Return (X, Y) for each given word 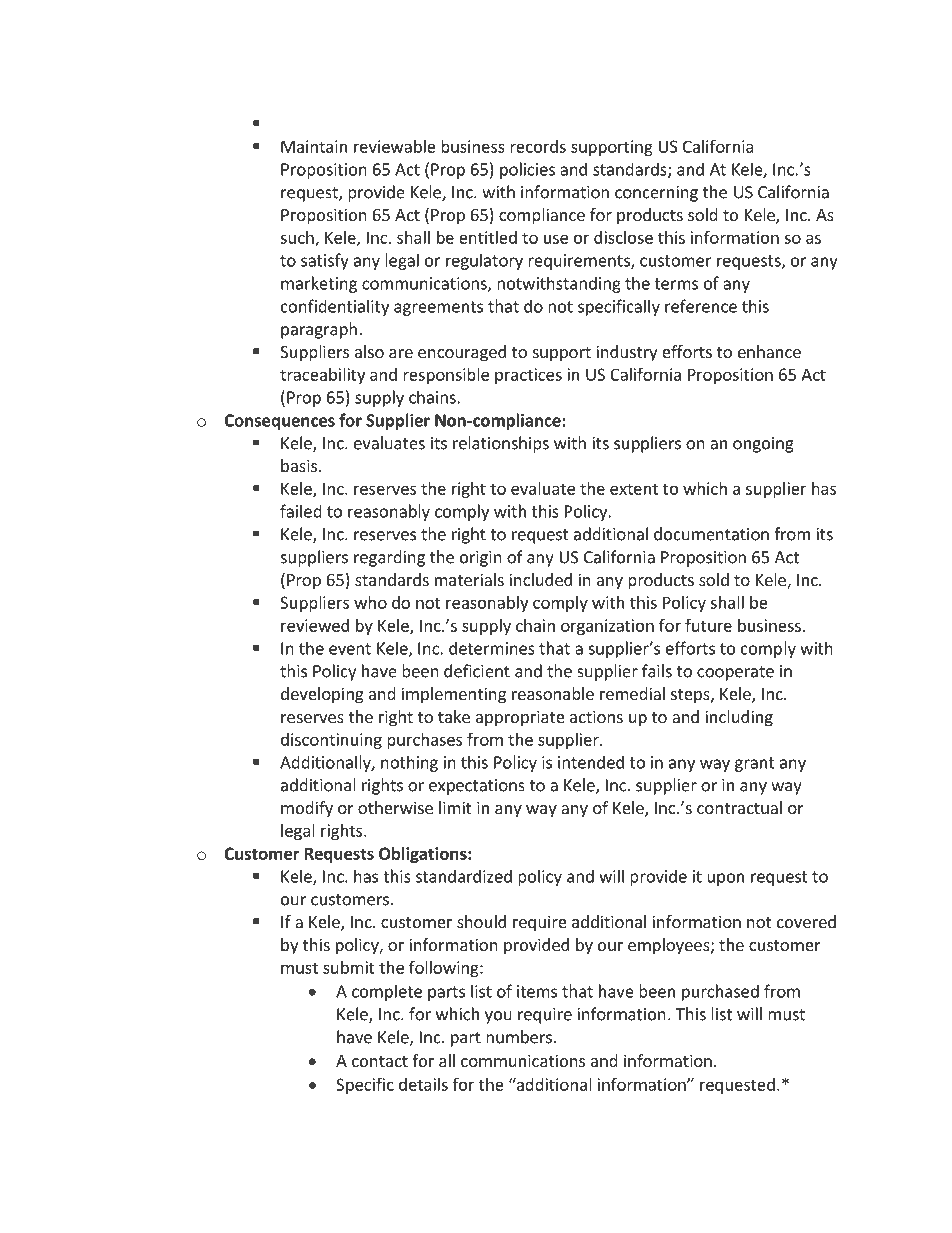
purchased (720, 992)
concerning (656, 194)
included (540, 579)
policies (527, 170)
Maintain (314, 146)
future (708, 625)
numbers (519, 1037)
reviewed (315, 625)
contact (380, 1061)
